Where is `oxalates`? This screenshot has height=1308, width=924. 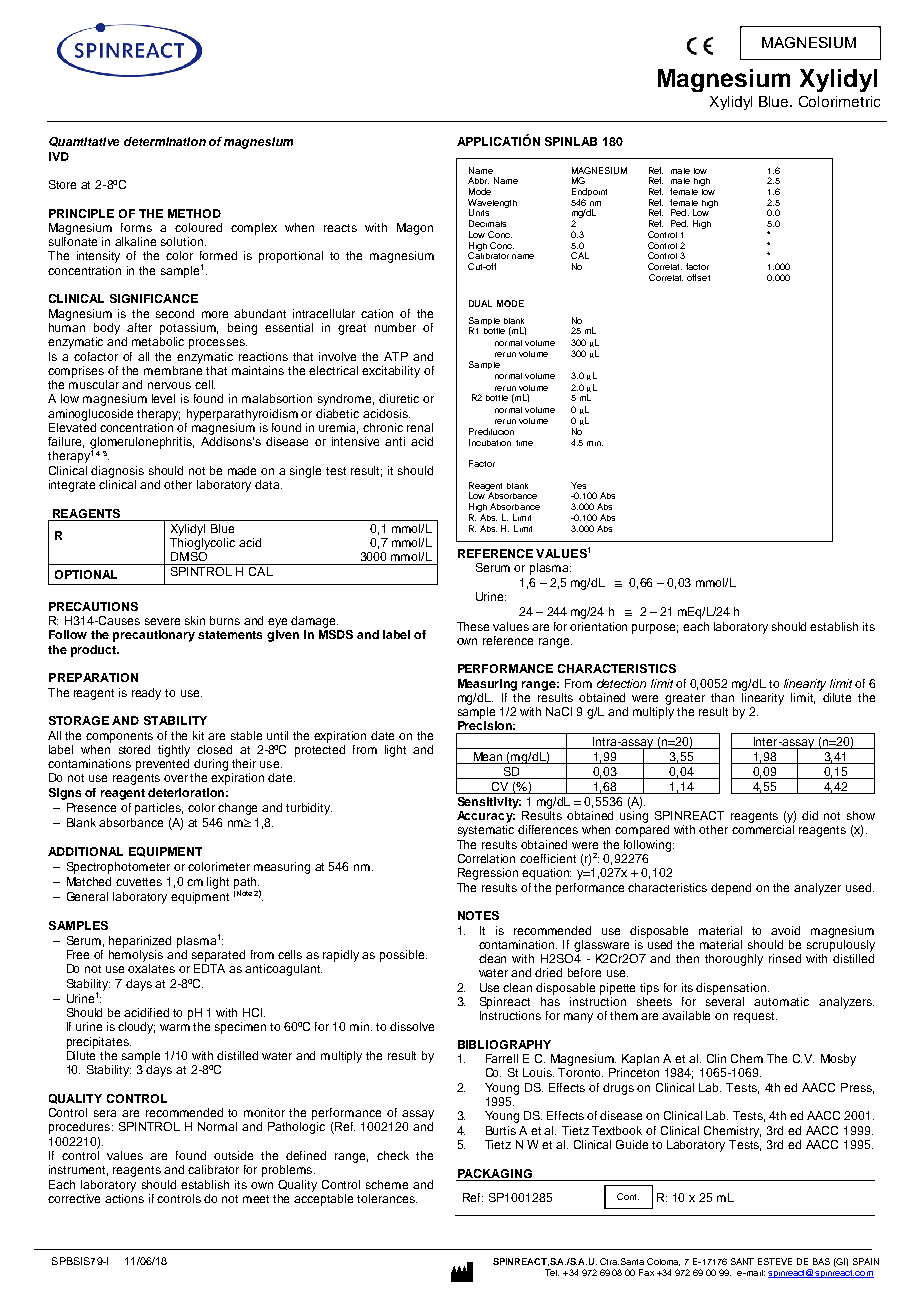 oxalates is located at coordinates (151, 968).
